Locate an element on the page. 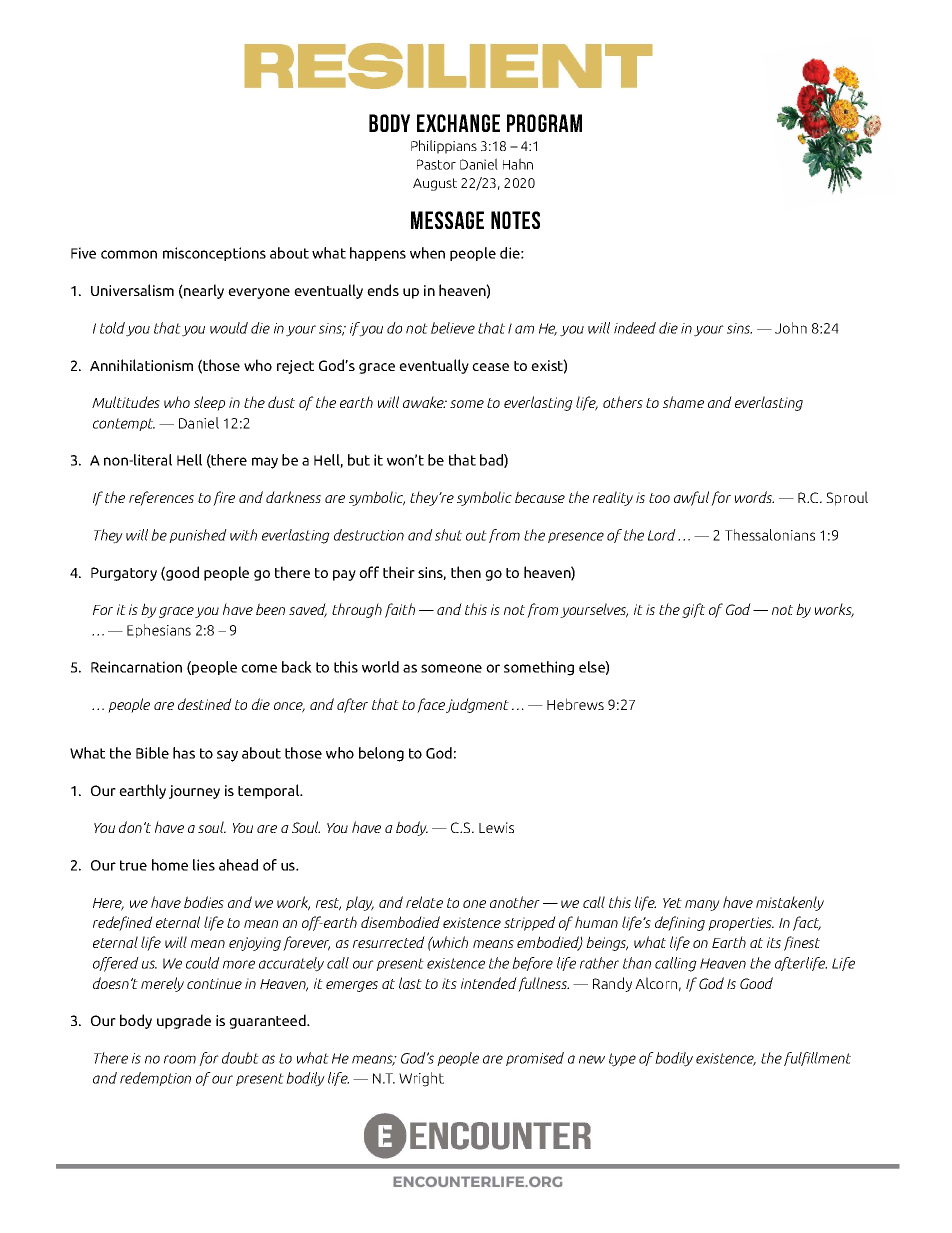 This document has width=952, height=1233. common is located at coordinates (129, 254).
